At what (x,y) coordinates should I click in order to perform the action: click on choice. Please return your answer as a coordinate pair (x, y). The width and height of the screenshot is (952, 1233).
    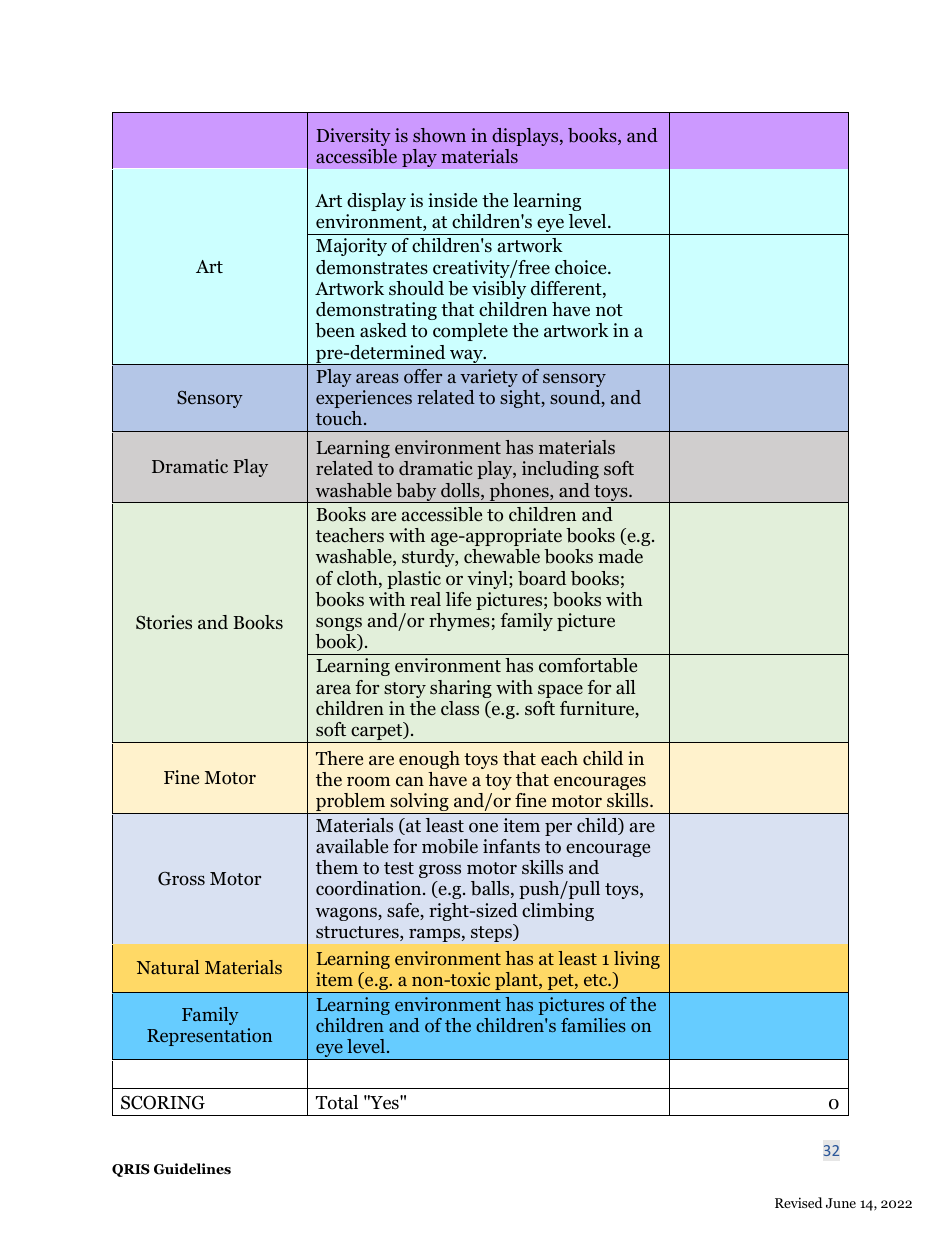
    Looking at the image, I should click on (582, 267).
